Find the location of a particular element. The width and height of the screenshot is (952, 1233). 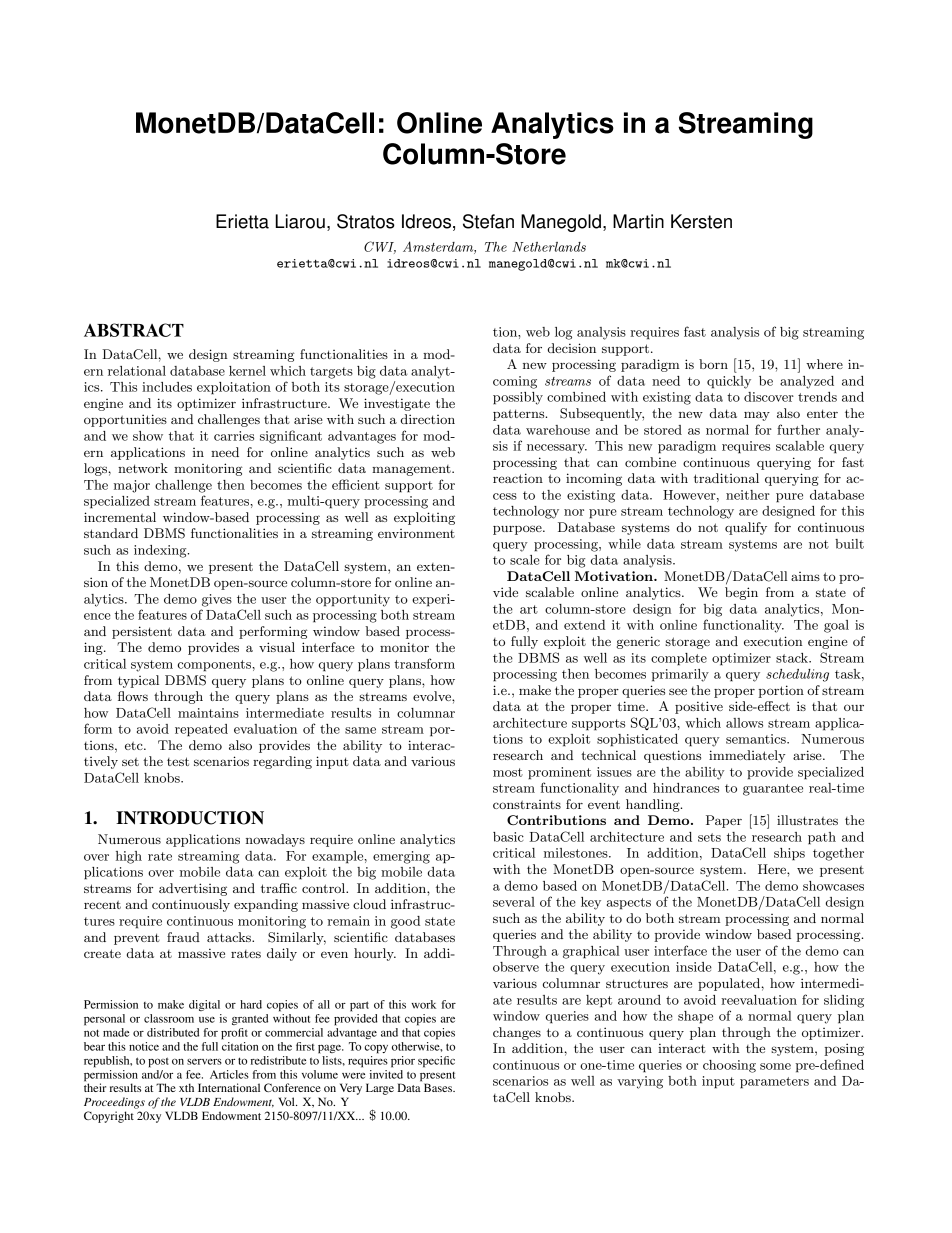

constraints is located at coordinates (527, 804).
